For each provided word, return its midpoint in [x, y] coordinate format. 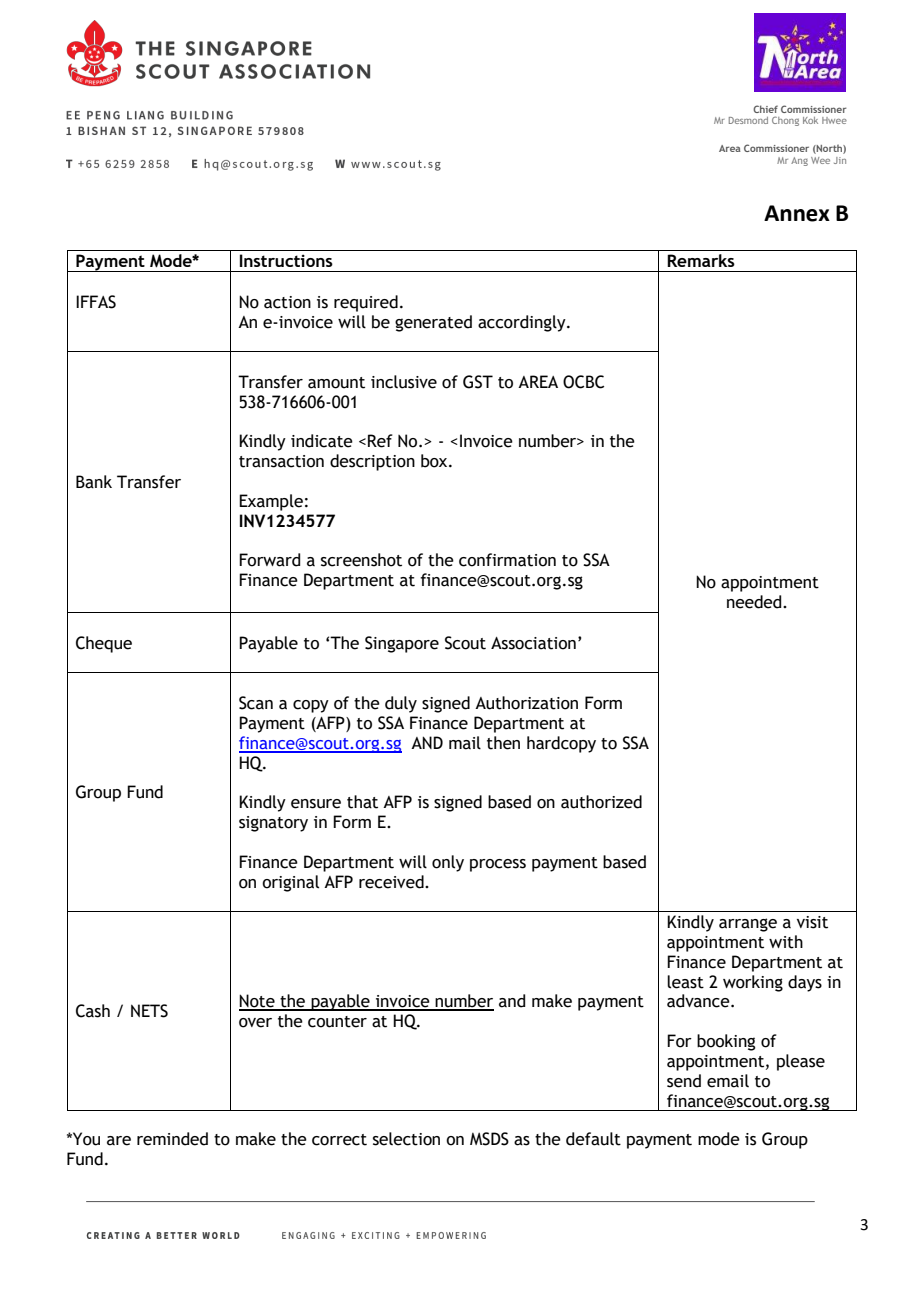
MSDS [489, 1139]
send [684, 1081]
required [366, 303]
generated [433, 323]
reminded [172, 1139]
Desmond [748, 120]
